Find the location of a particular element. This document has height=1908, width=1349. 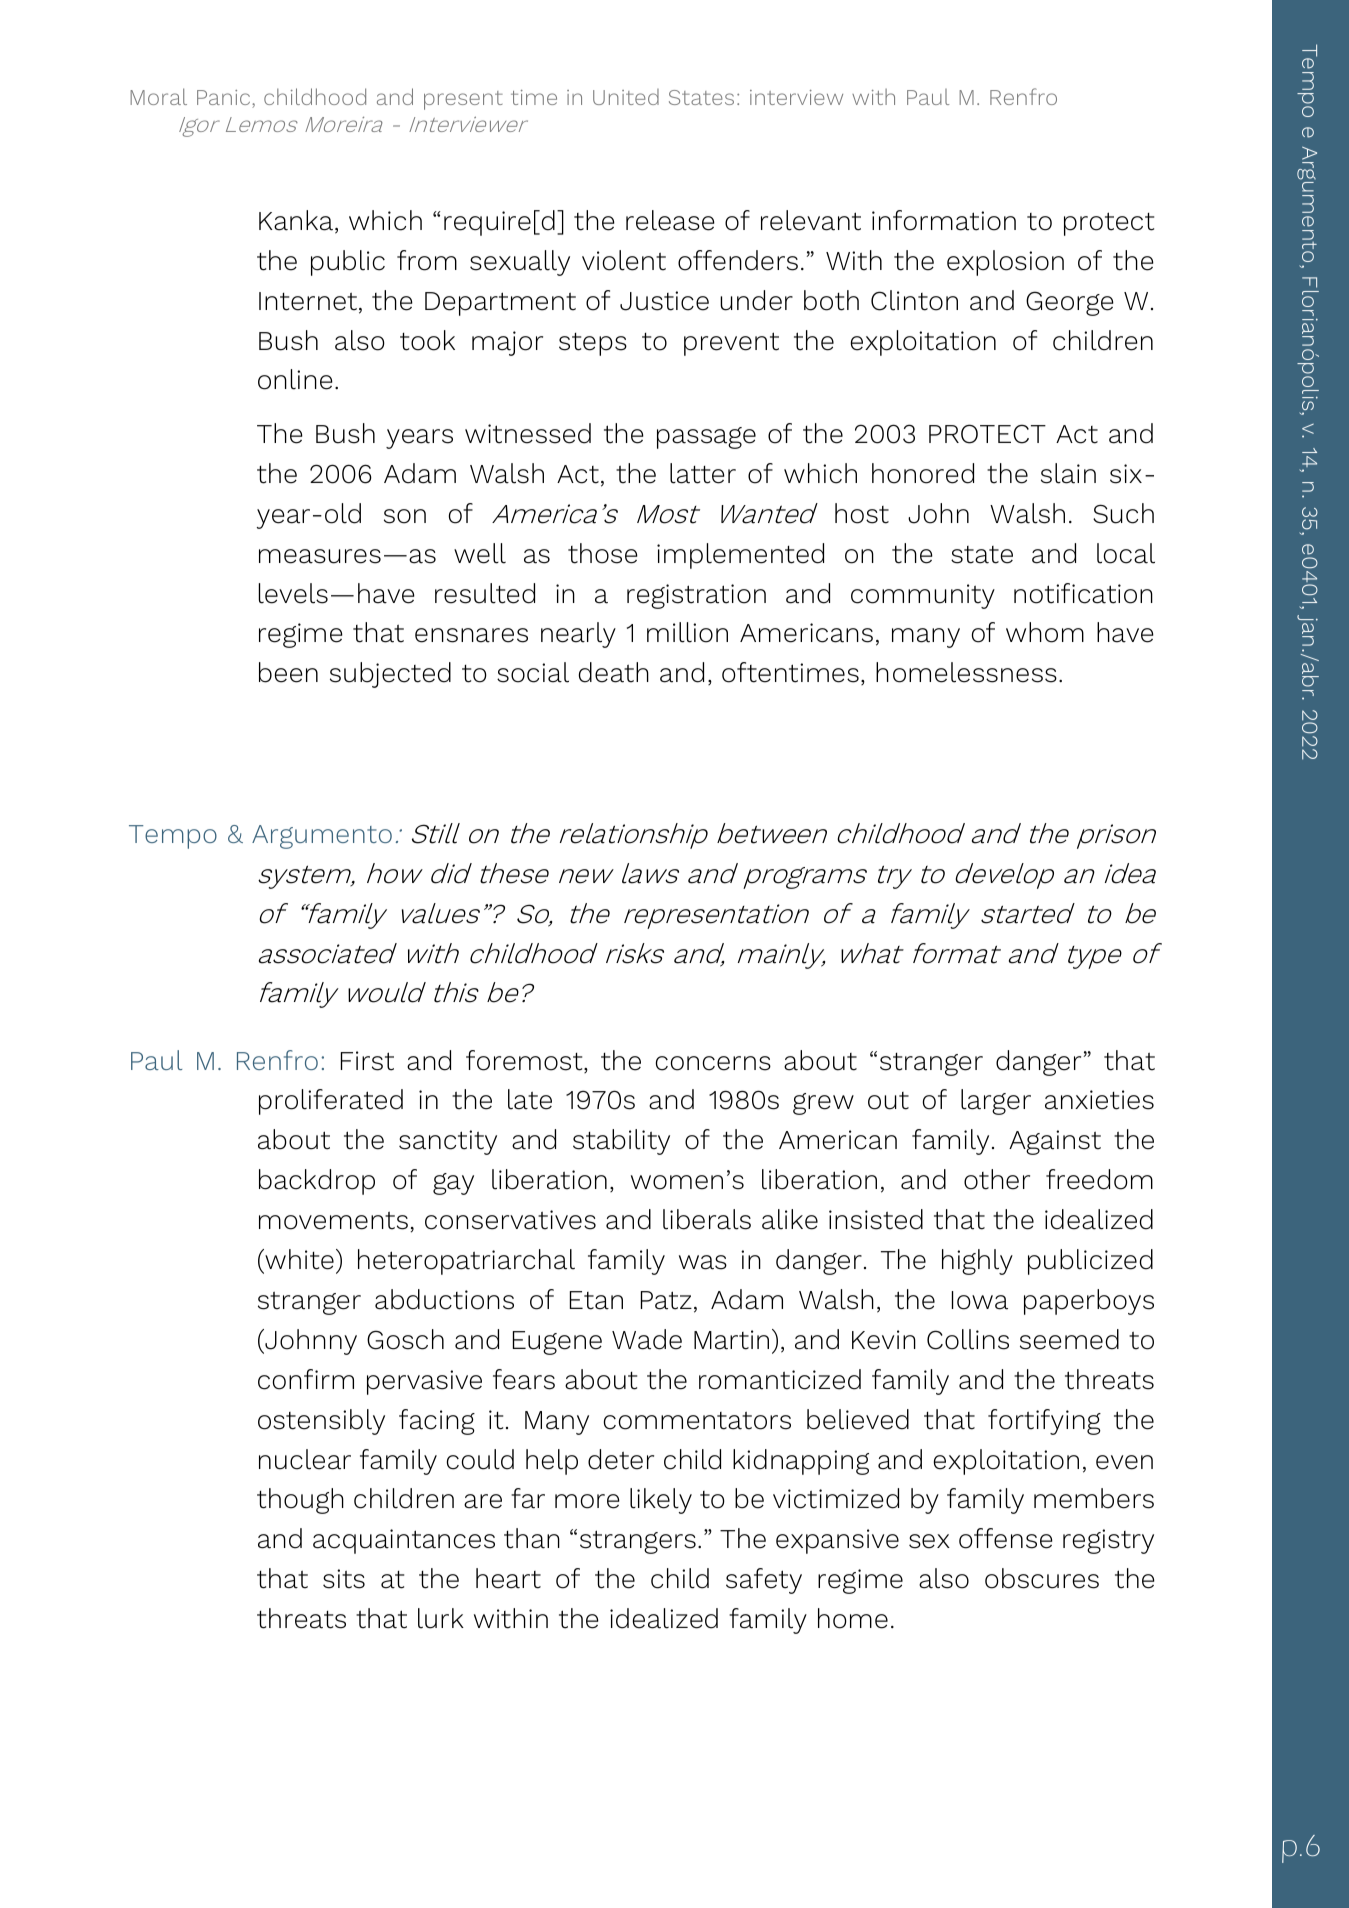

explosion is located at coordinates (1005, 263).
